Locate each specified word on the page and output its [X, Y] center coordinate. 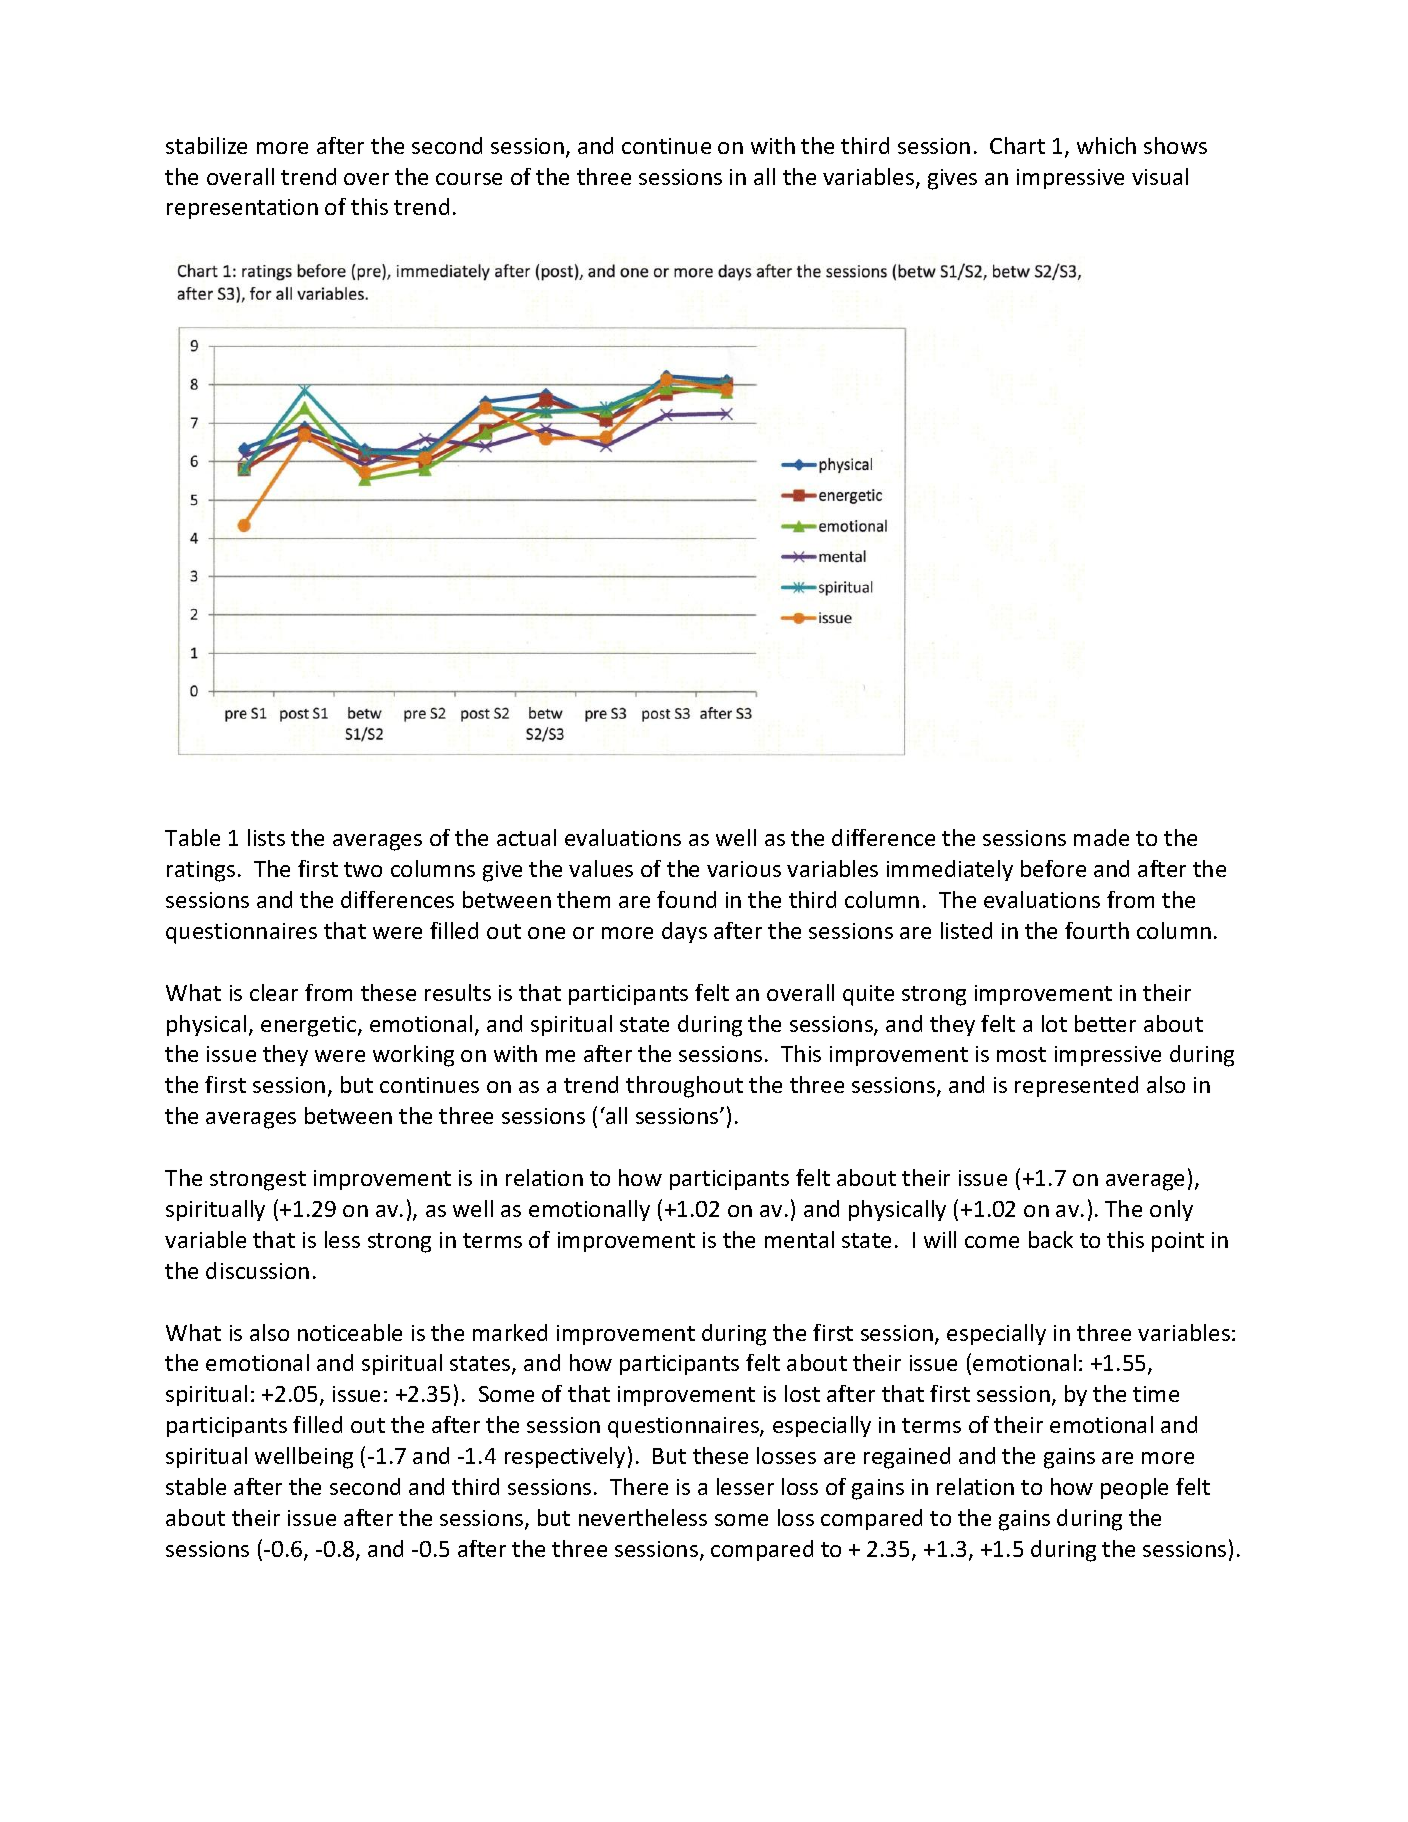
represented [1076, 1086]
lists [266, 837]
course [469, 179]
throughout [684, 1087]
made [1101, 837]
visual [1160, 176]
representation [242, 209]
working [413, 1056]
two [363, 869]
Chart [1017, 145]
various [744, 869]
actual [526, 837]
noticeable [350, 1332]
